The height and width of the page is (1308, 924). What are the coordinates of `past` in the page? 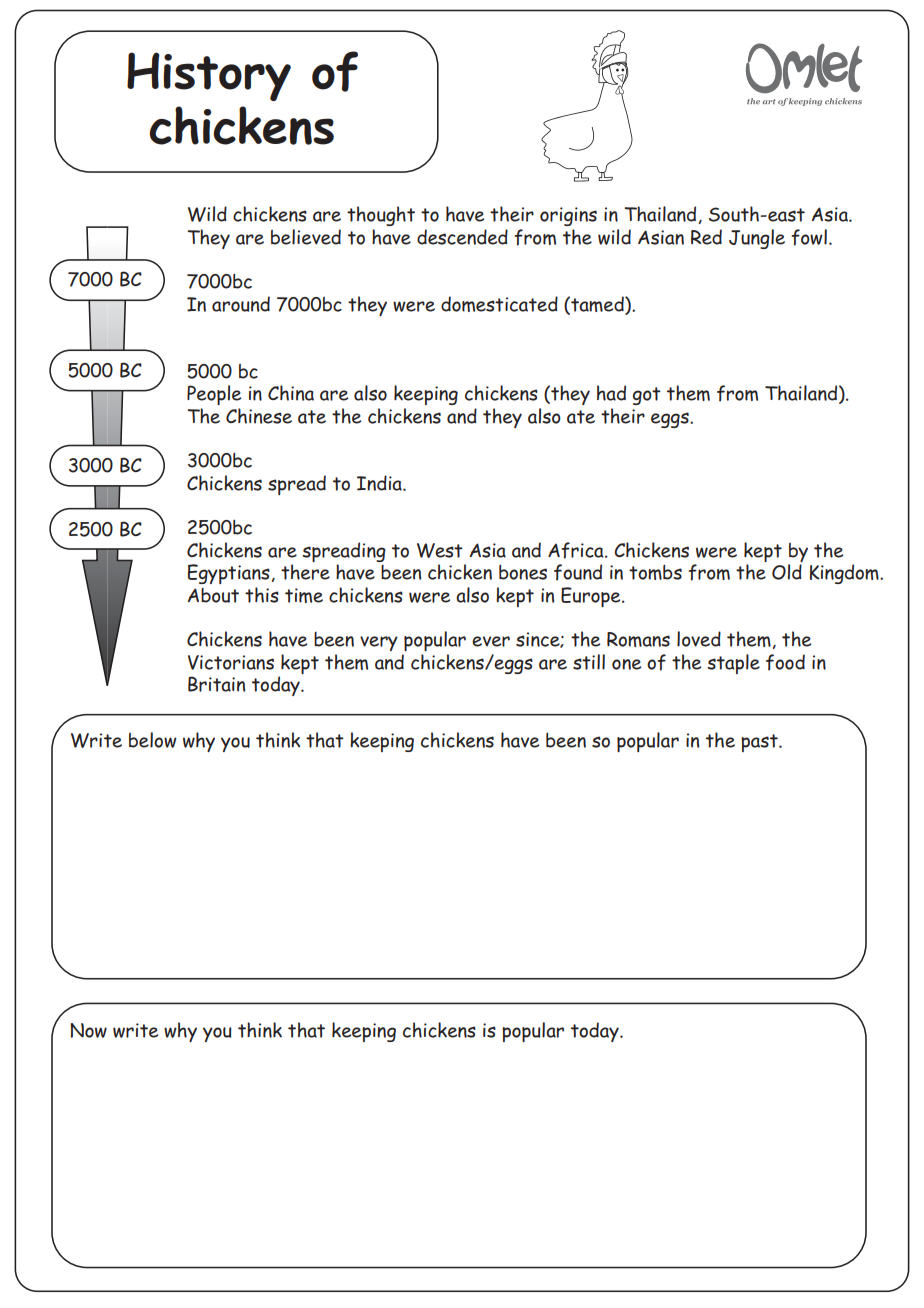 It's located at (760, 743).
